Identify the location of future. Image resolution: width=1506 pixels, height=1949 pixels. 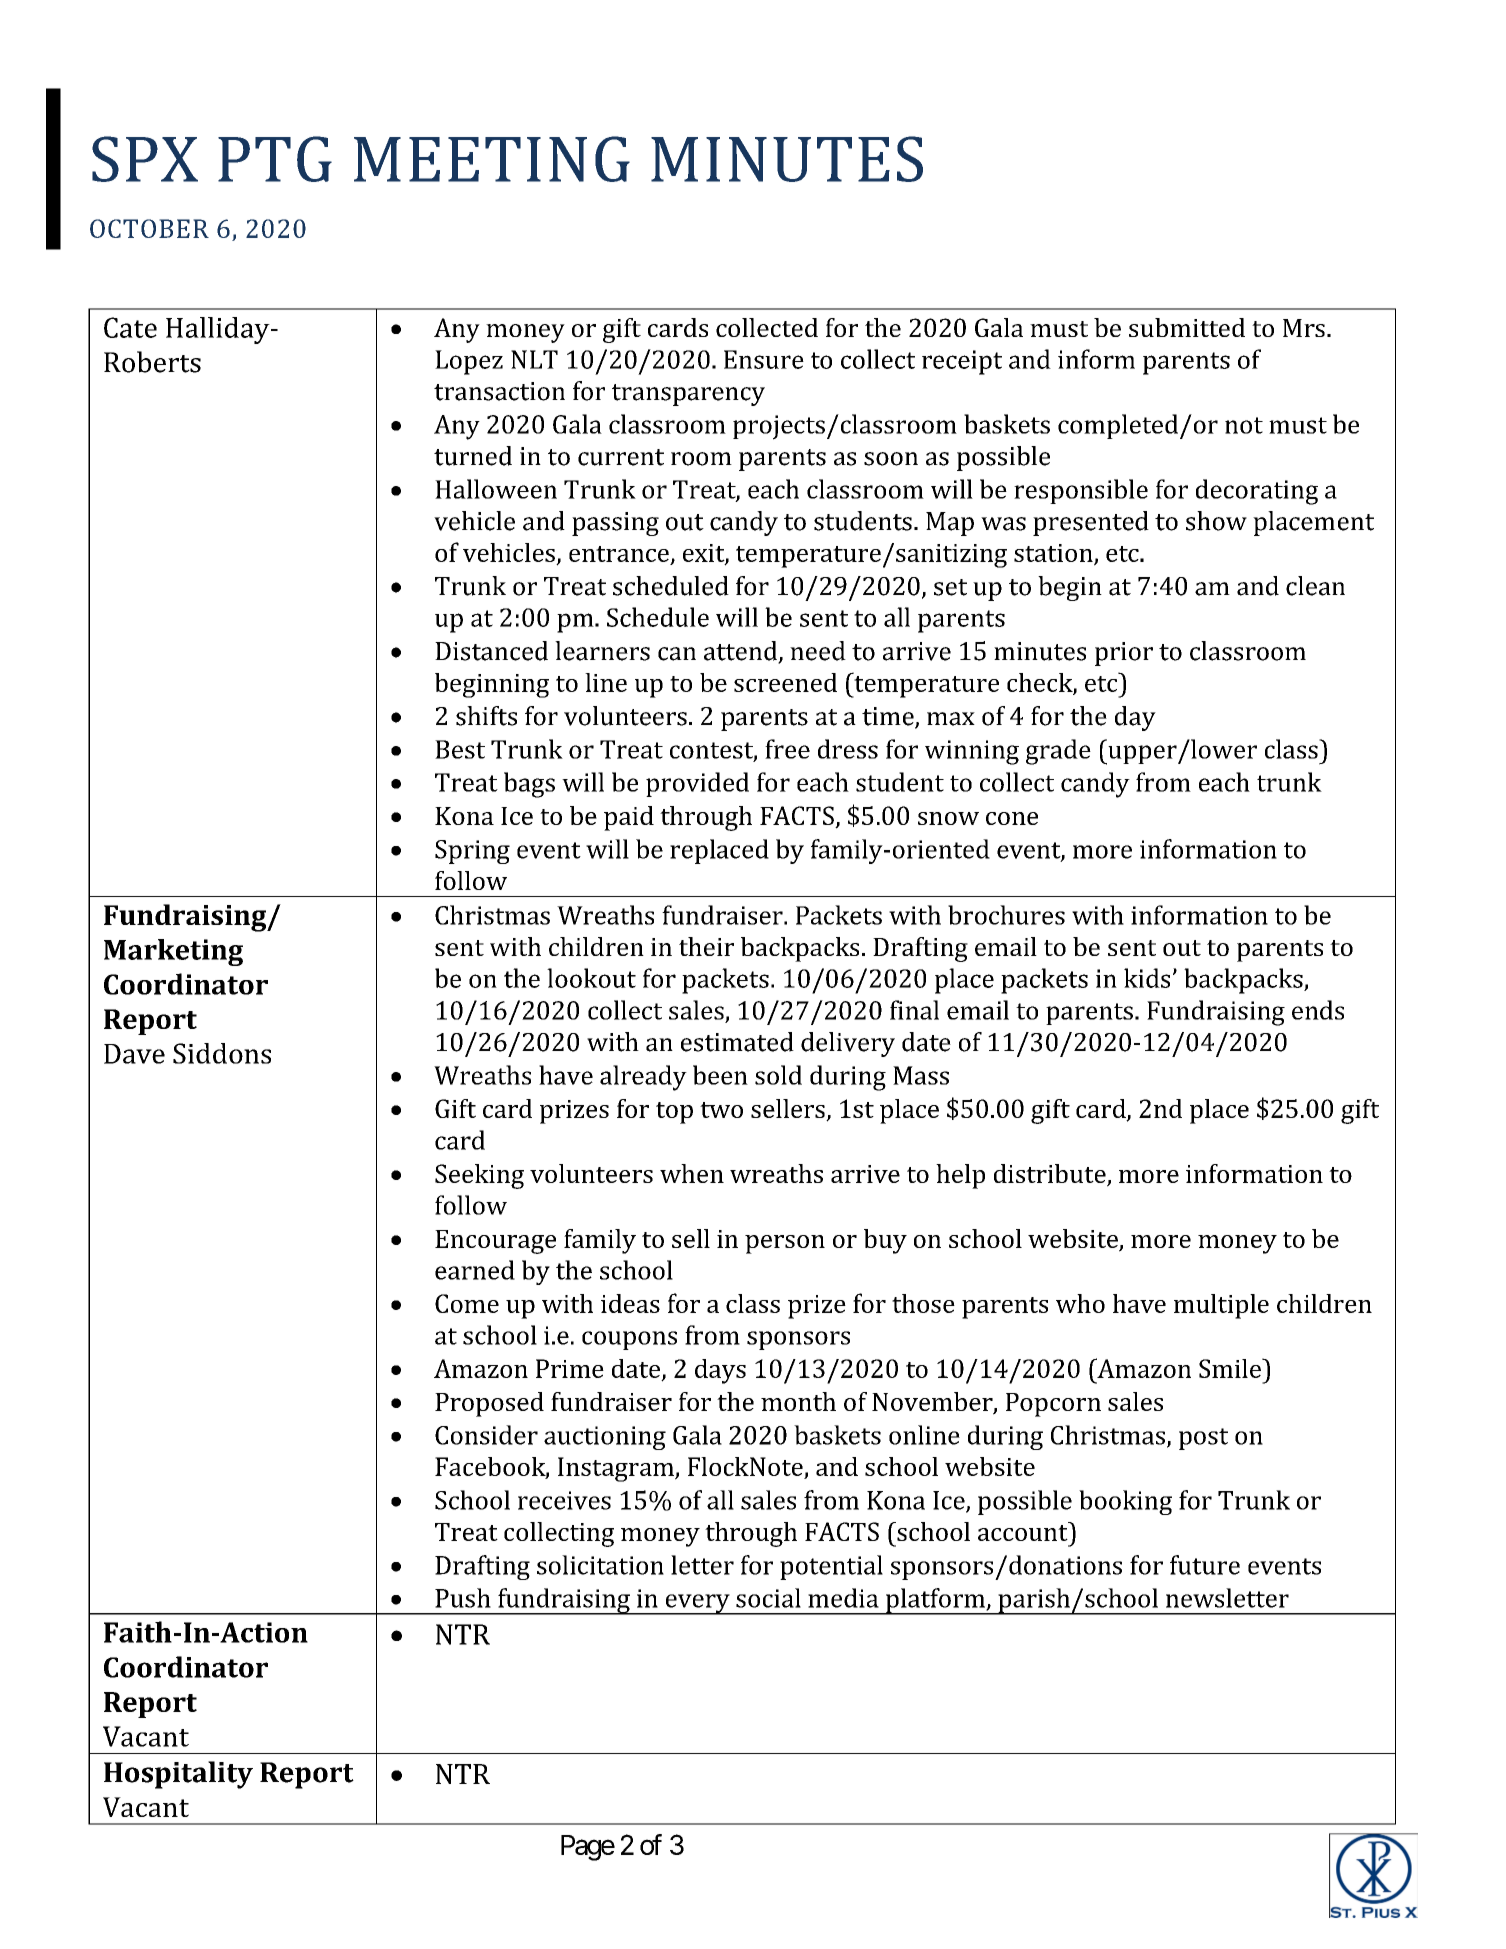
(1205, 1565).
